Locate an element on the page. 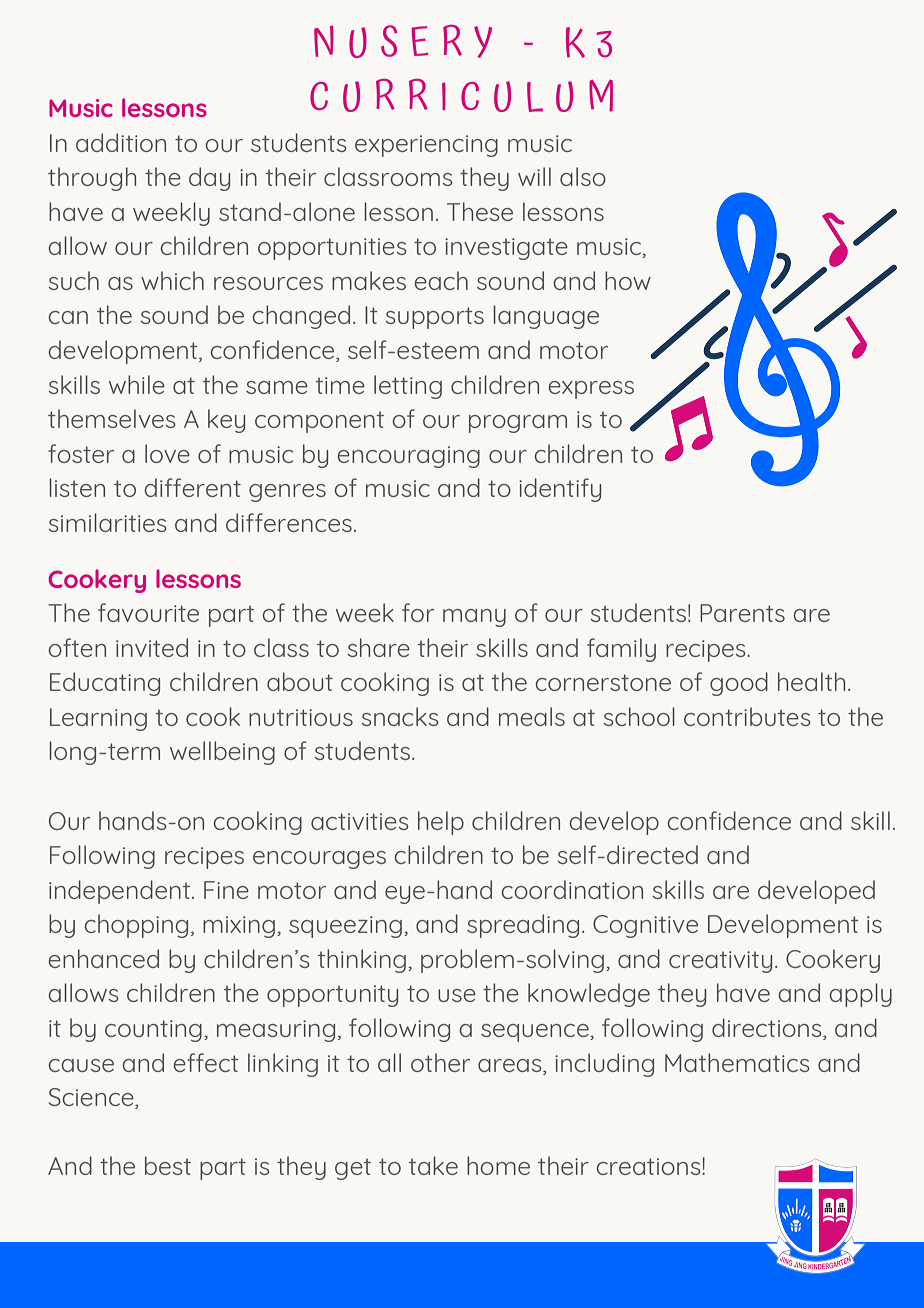  best is located at coordinates (168, 1165).
